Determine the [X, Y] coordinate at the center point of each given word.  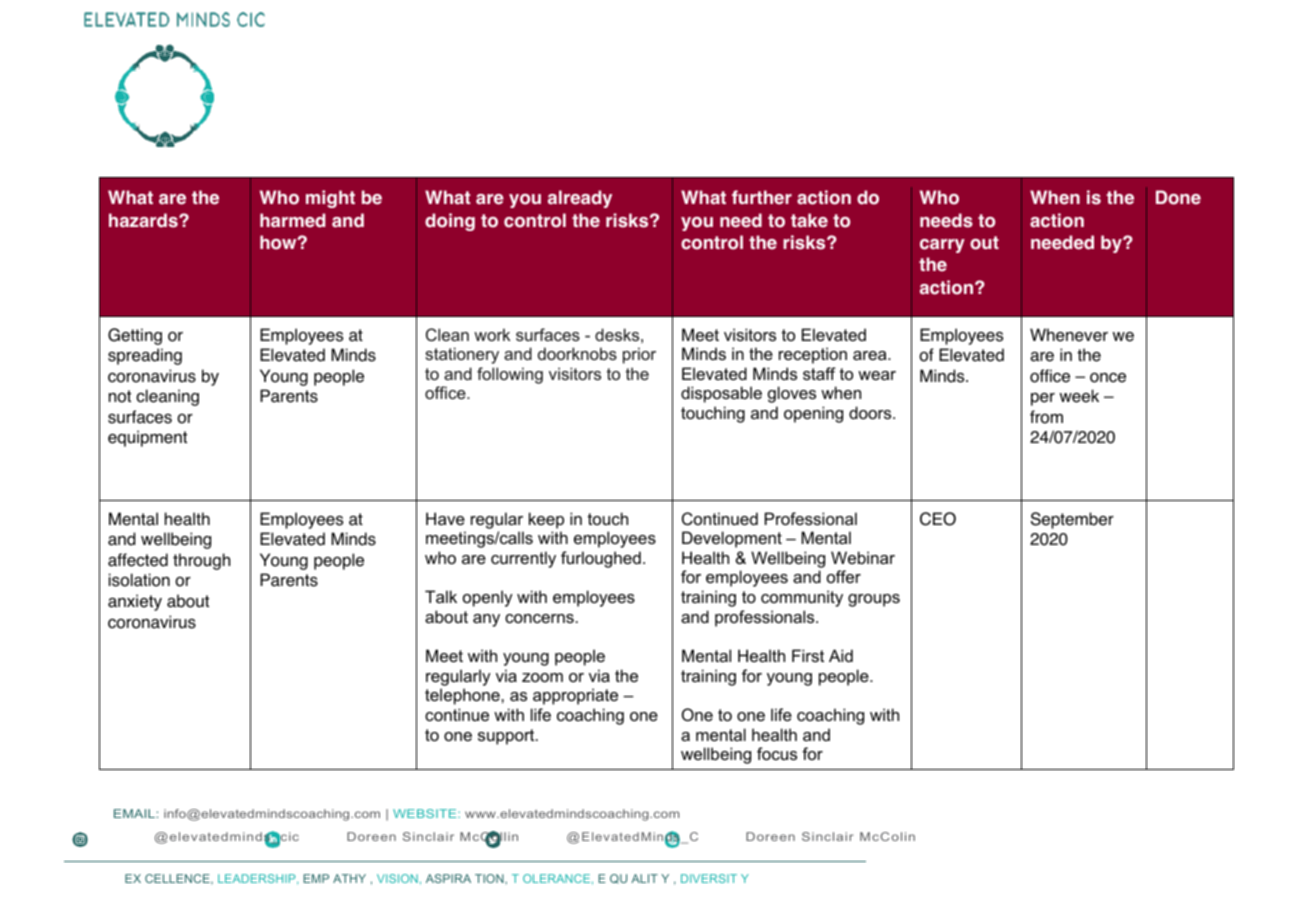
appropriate [575, 696]
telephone [463, 696]
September [1072, 520]
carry [942, 246]
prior [639, 355]
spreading [145, 356]
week [1079, 396]
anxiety [135, 602]
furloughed [601, 559]
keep [546, 520]
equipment [147, 438]
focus [777, 753]
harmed [292, 220]
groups [874, 600]
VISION [397, 878]
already [580, 199]
